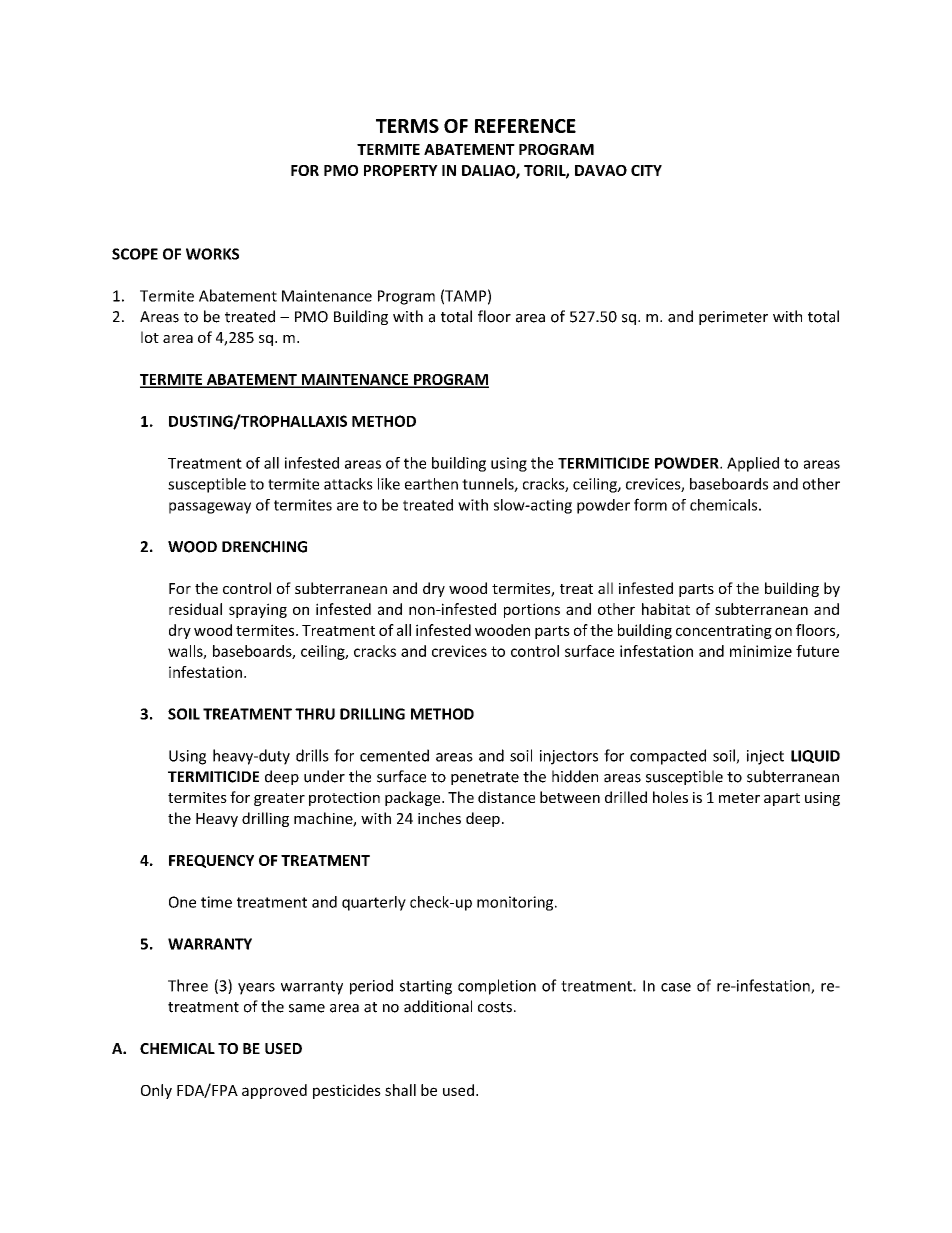 This screenshot has height=1233, width=952. What do you see at coordinates (485, 778) in the screenshot?
I see `penetrate` at bounding box center [485, 778].
